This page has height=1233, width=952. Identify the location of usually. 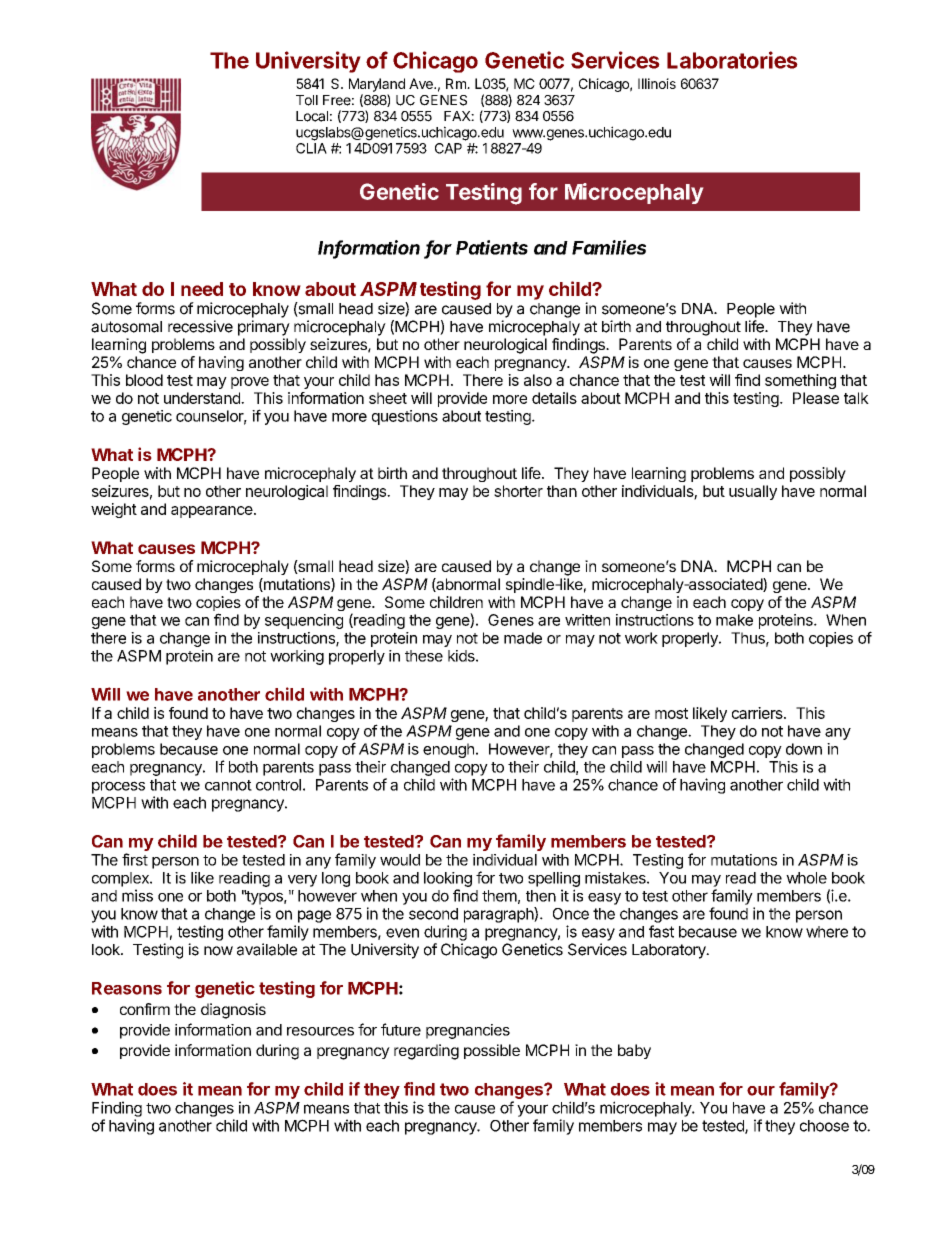
(753, 492).
